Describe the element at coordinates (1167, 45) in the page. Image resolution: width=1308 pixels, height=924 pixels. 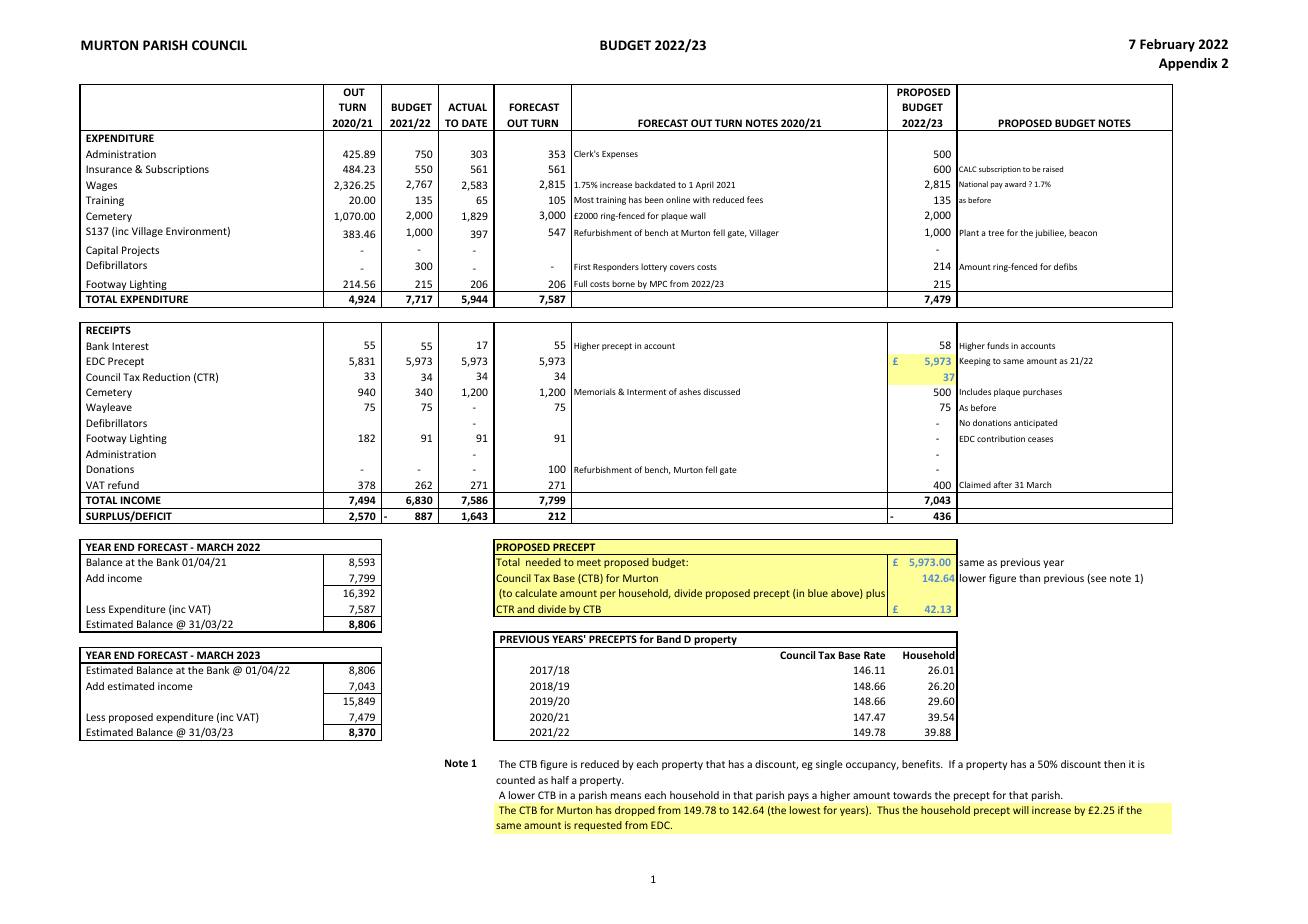
I see `February` at that location.
